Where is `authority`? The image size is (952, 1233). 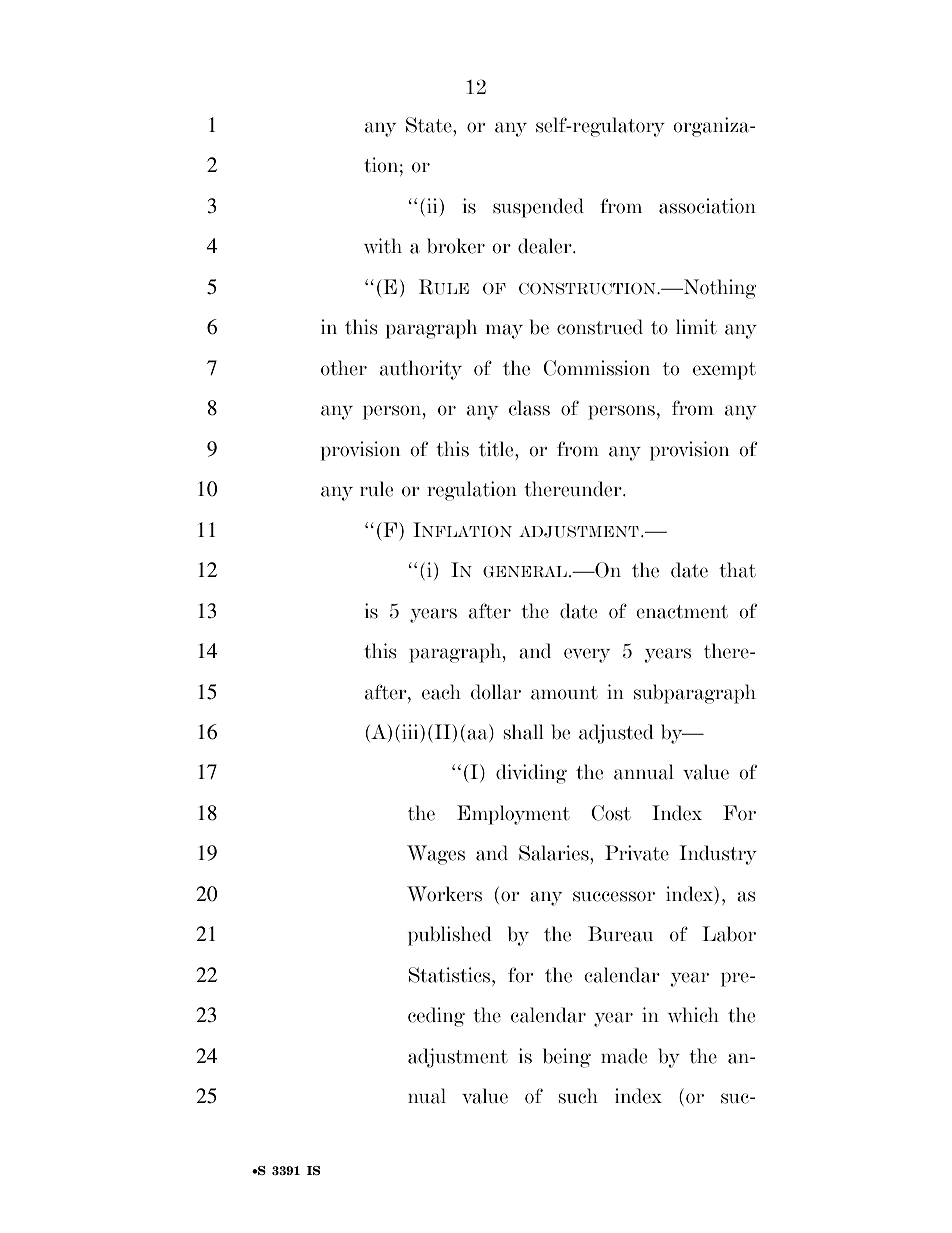
authority is located at coordinates (421, 370).
